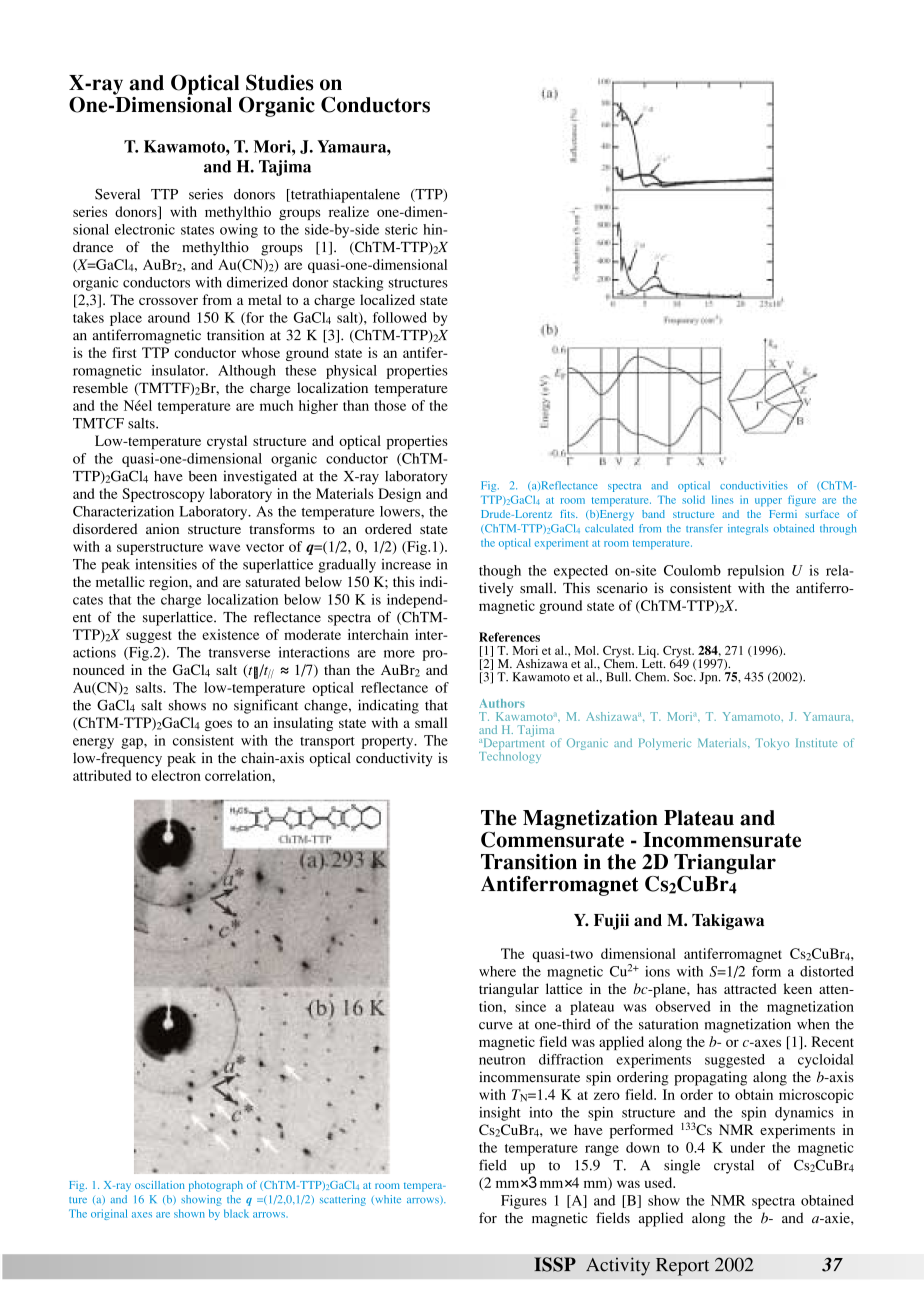  Describe the element at coordinates (279, 82) in the screenshot. I see `Studies` at that location.
